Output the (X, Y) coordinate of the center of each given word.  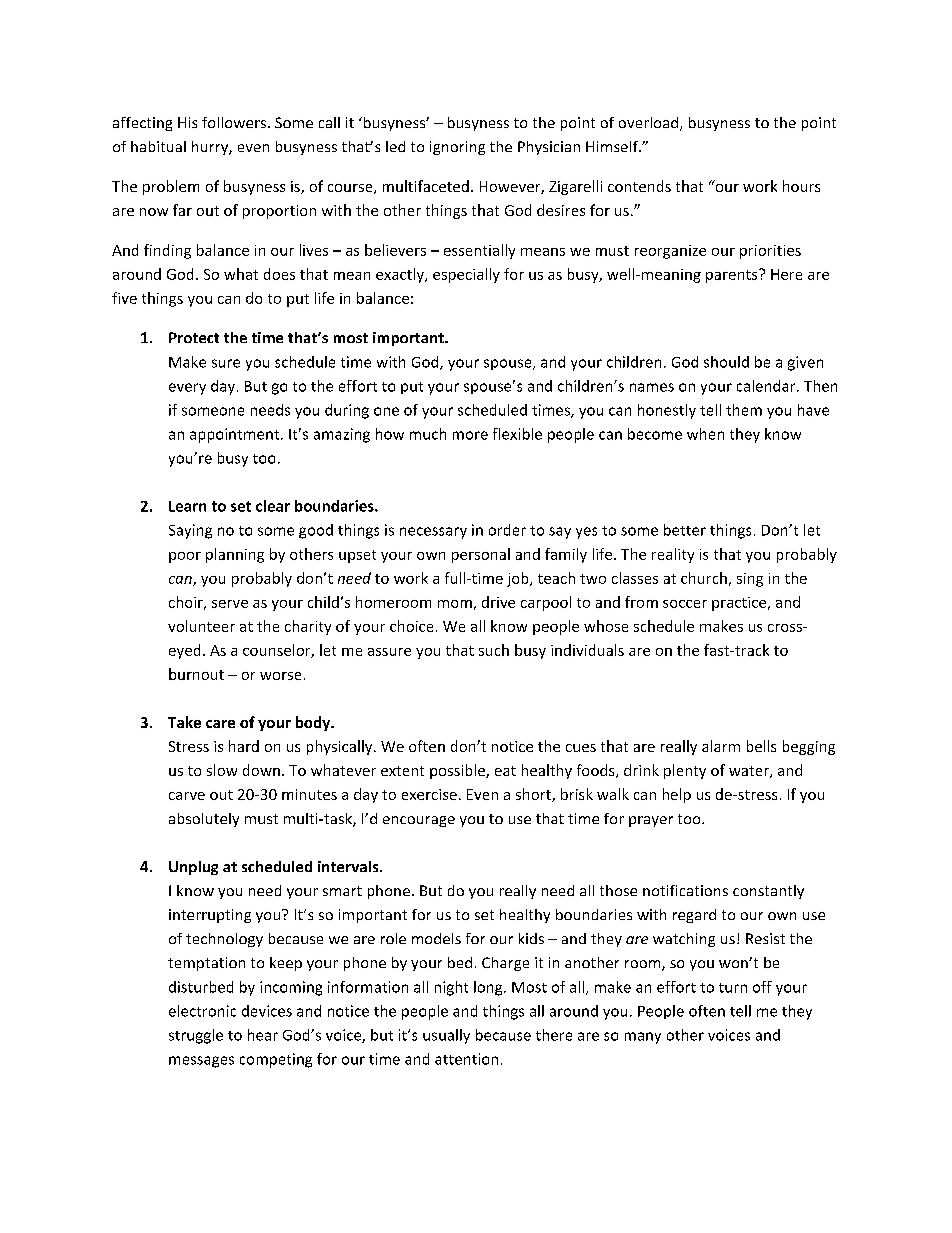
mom (455, 604)
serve (230, 604)
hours (801, 186)
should (726, 362)
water (750, 772)
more (470, 435)
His (187, 122)
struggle (196, 1036)
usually (446, 1036)
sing (750, 580)
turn (733, 988)
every (187, 389)
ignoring (457, 148)
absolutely (204, 820)
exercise (429, 794)
